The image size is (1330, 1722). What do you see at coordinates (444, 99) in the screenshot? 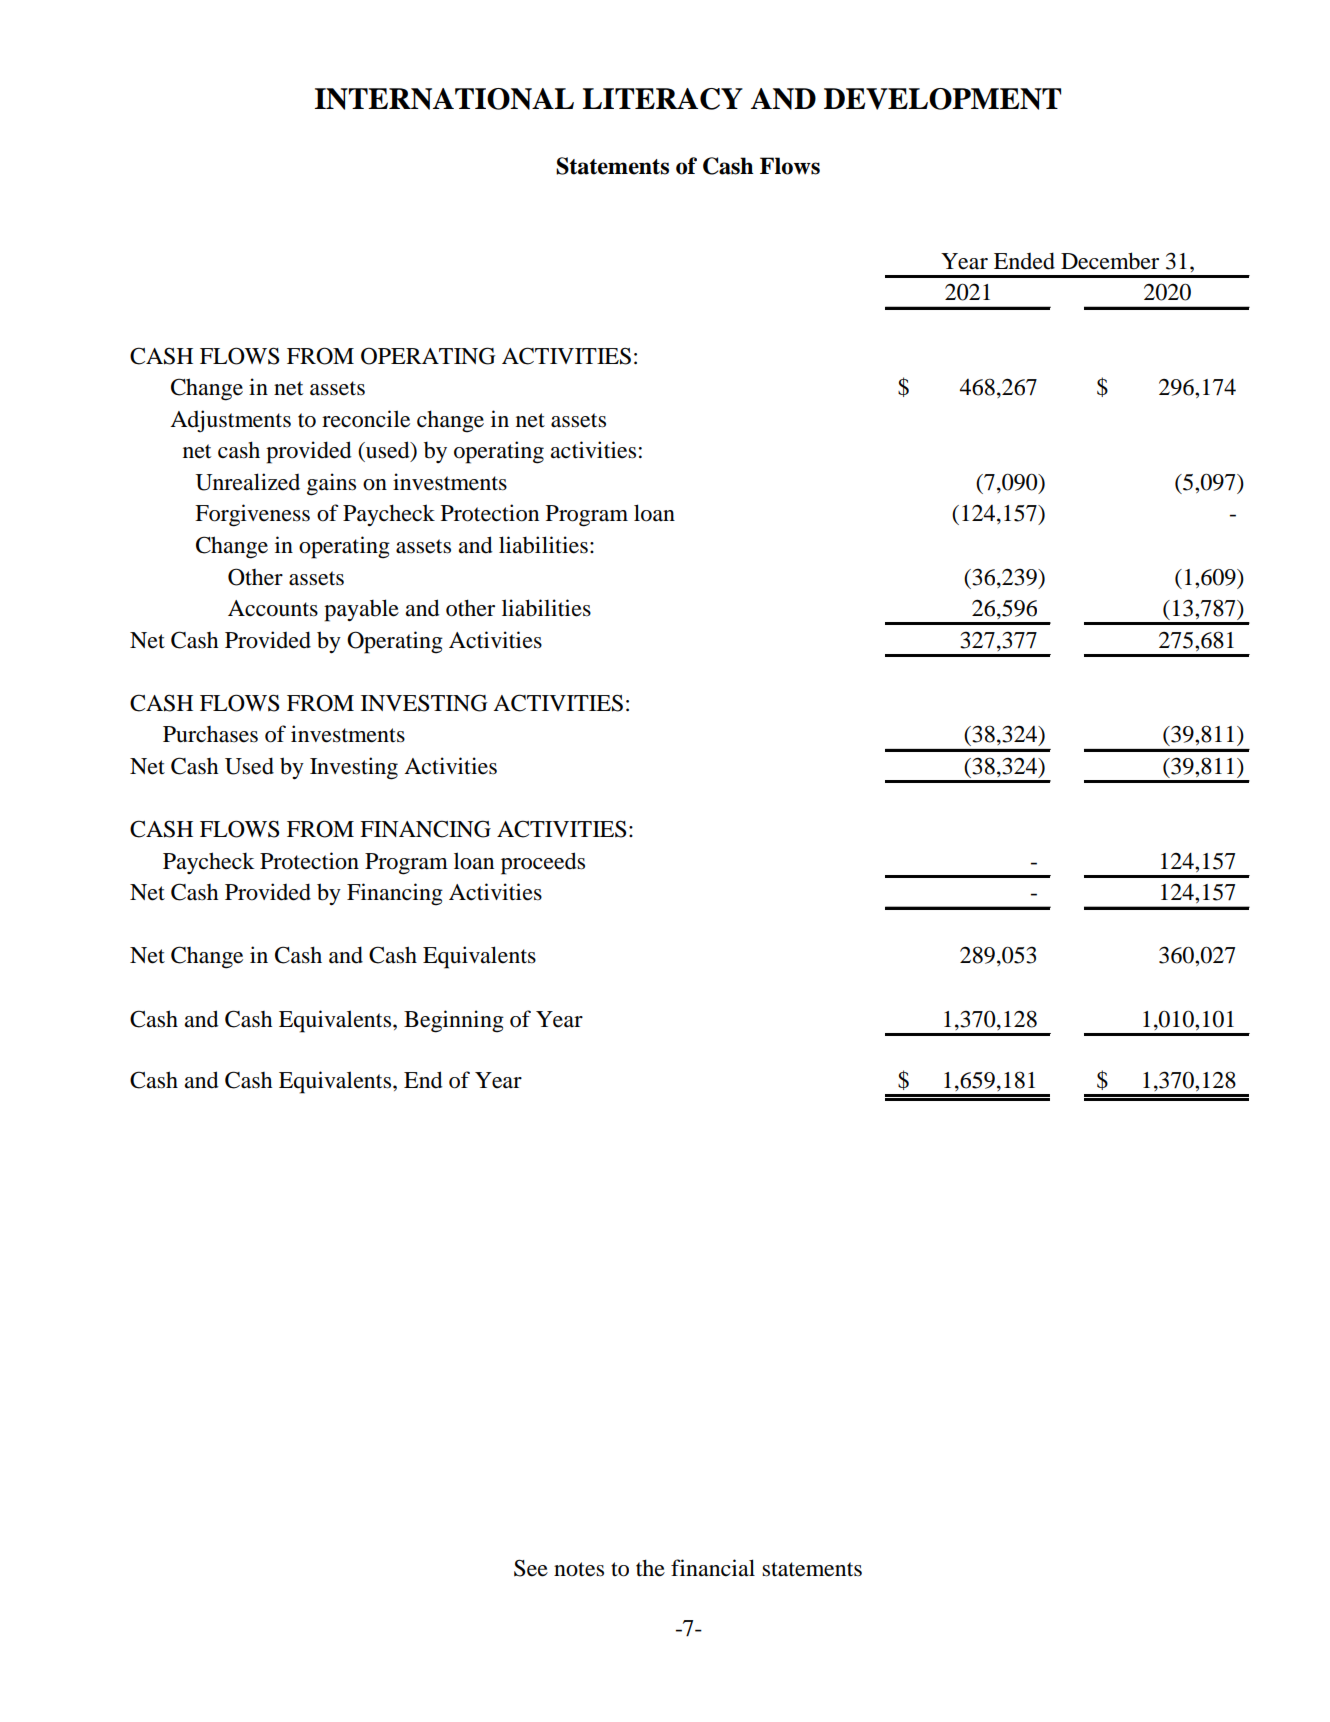
I see `INTERNATIONAL` at bounding box center [444, 99].
